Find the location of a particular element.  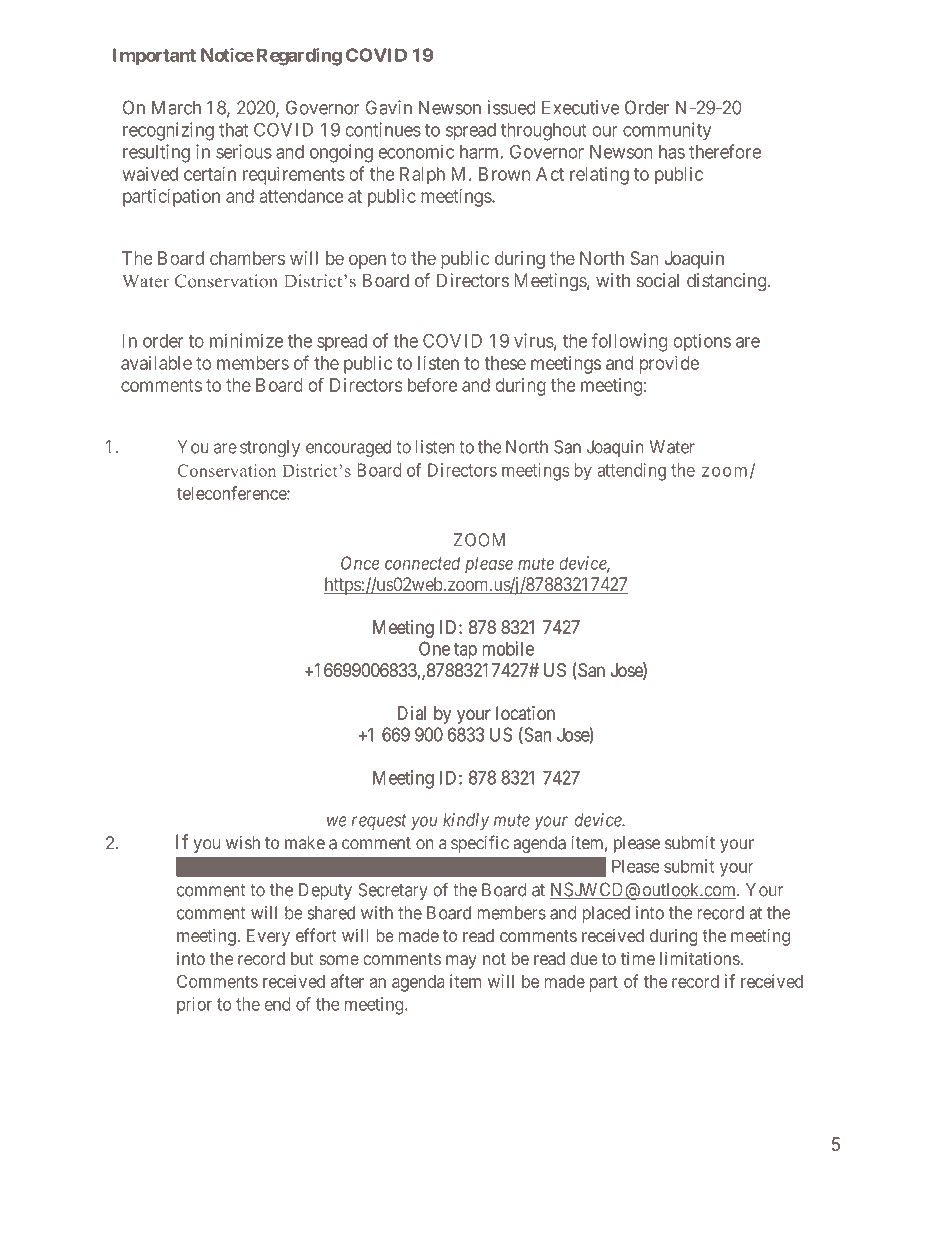

prior is located at coordinates (194, 1005).
